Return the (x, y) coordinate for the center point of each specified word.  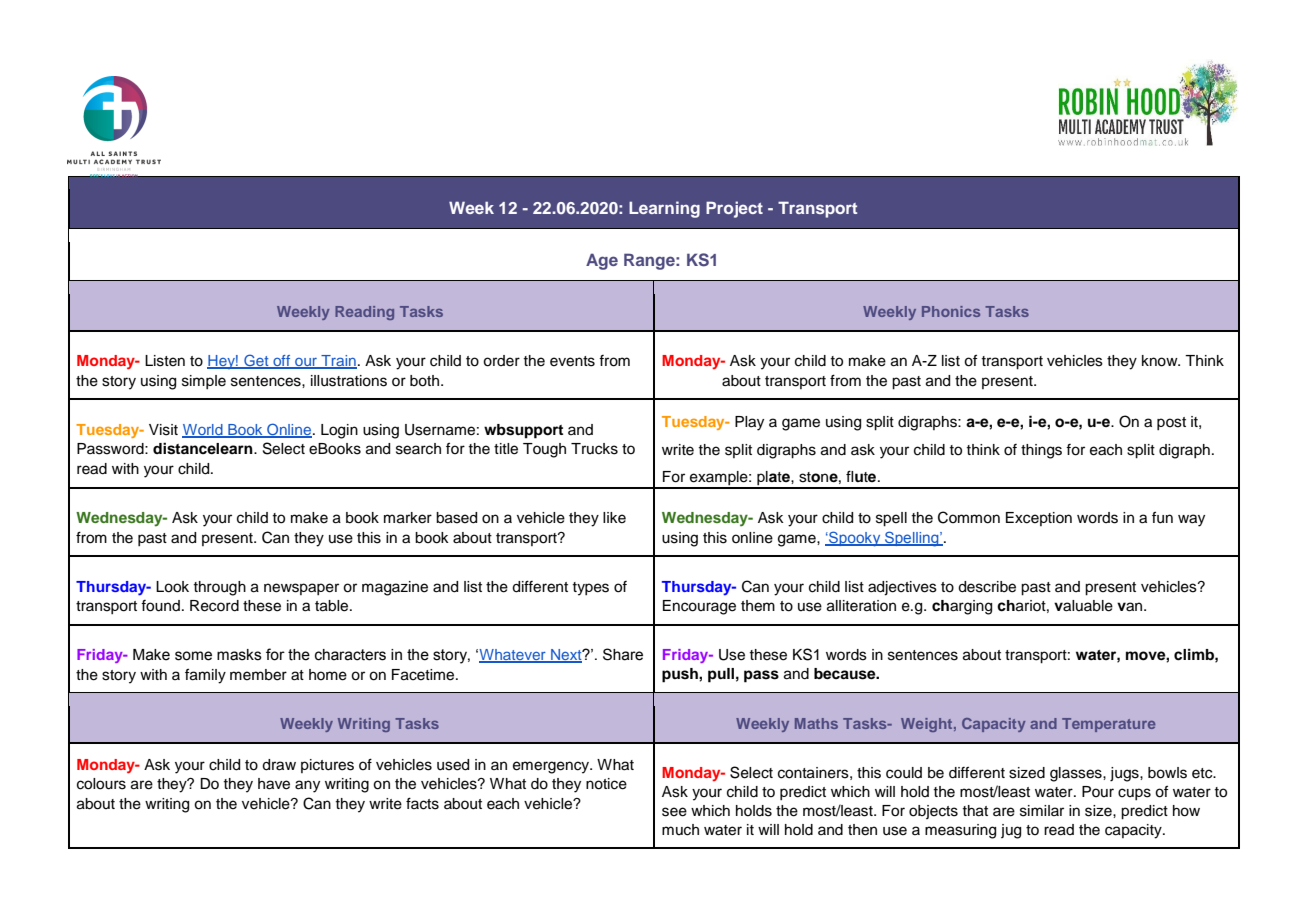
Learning (664, 209)
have (274, 784)
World (203, 431)
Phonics (951, 311)
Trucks (594, 449)
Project (734, 209)
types (591, 589)
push (681, 675)
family (205, 676)
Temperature (1109, 725)
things (1041, 451)
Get (256, 361)
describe (987, 587)
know (1161, 361)
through (220, 588)
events (572, 361)
